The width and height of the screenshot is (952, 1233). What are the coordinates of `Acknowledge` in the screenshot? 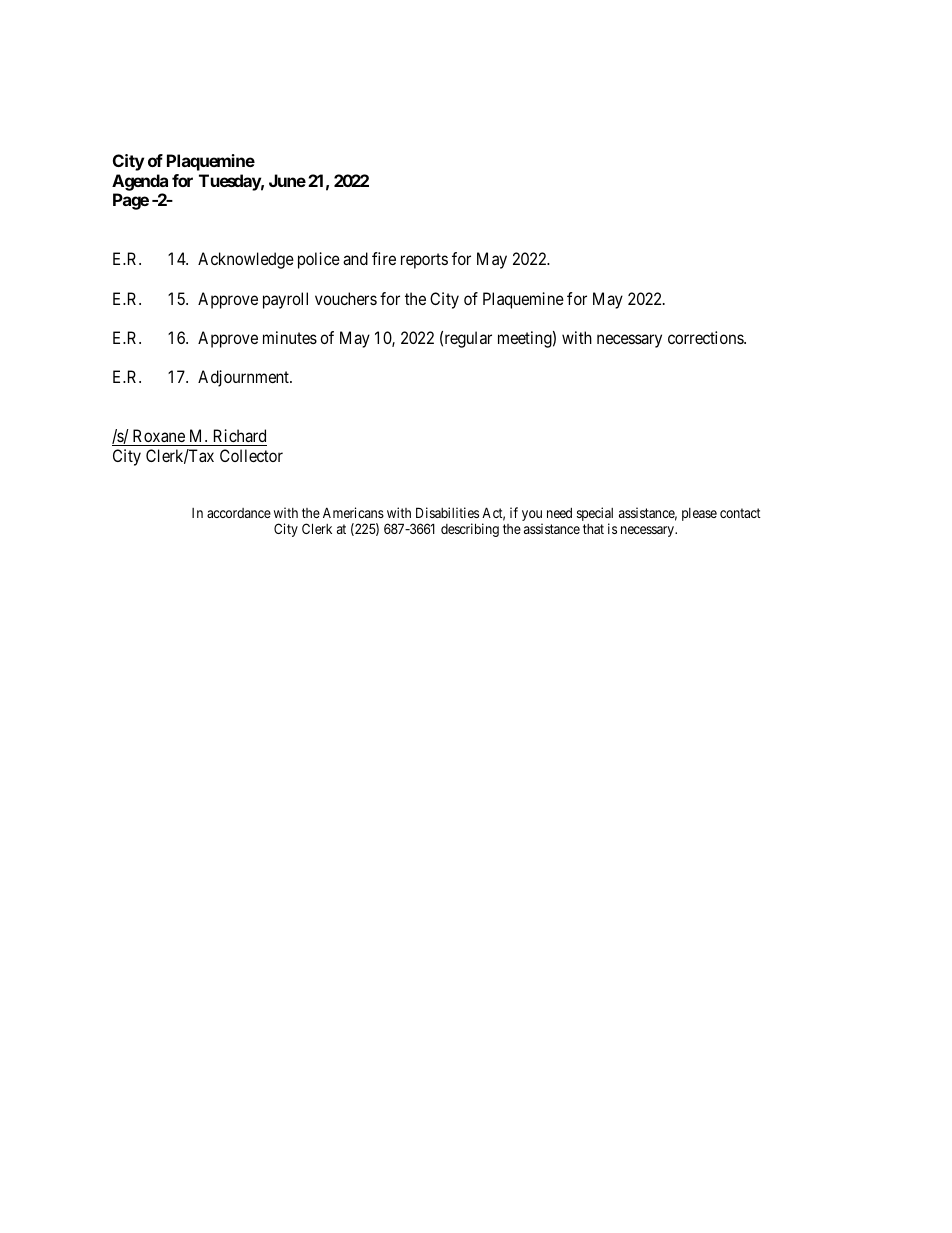 It's located at (246, 260).
